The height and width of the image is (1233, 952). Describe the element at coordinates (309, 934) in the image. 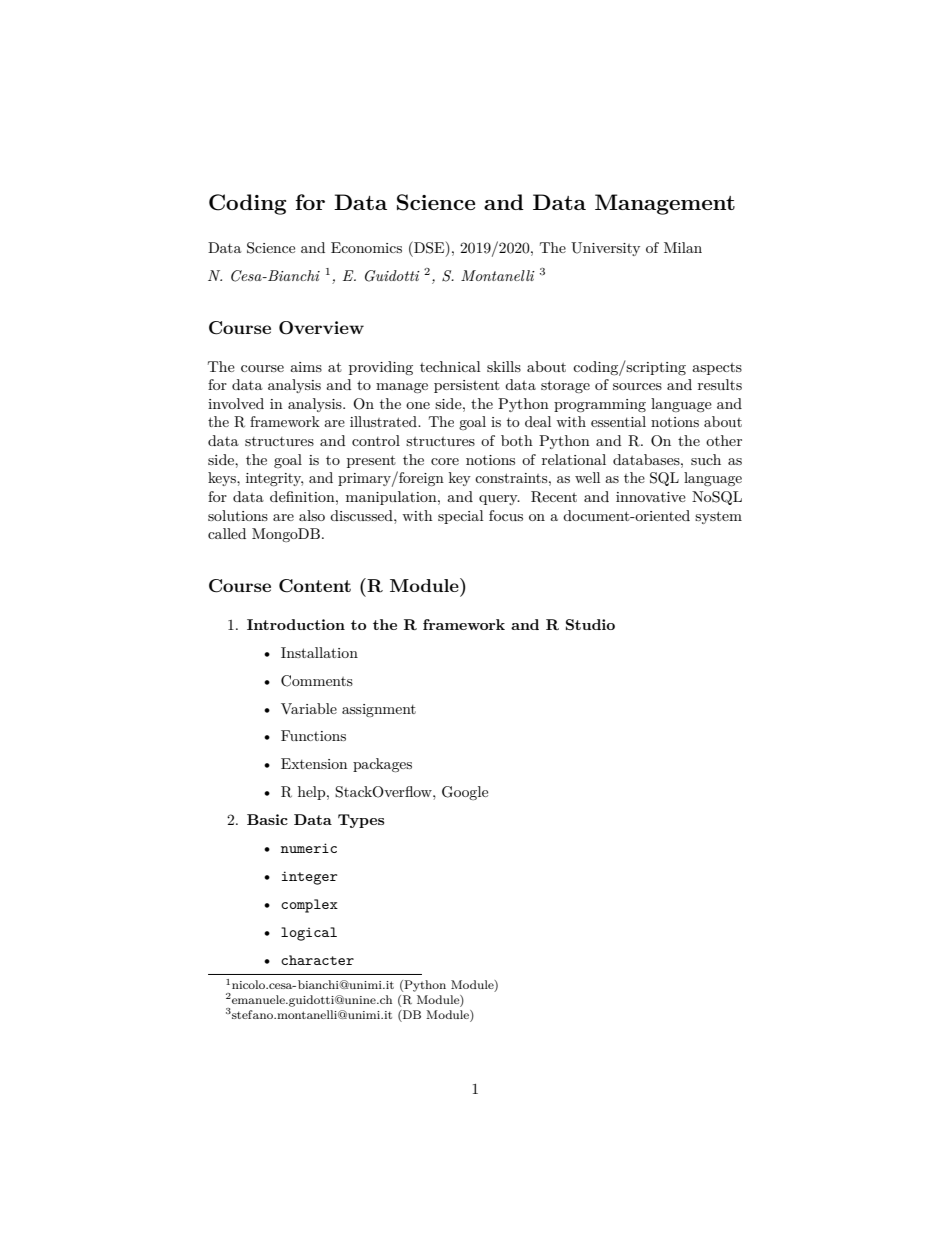

I see `logical` at that location.
